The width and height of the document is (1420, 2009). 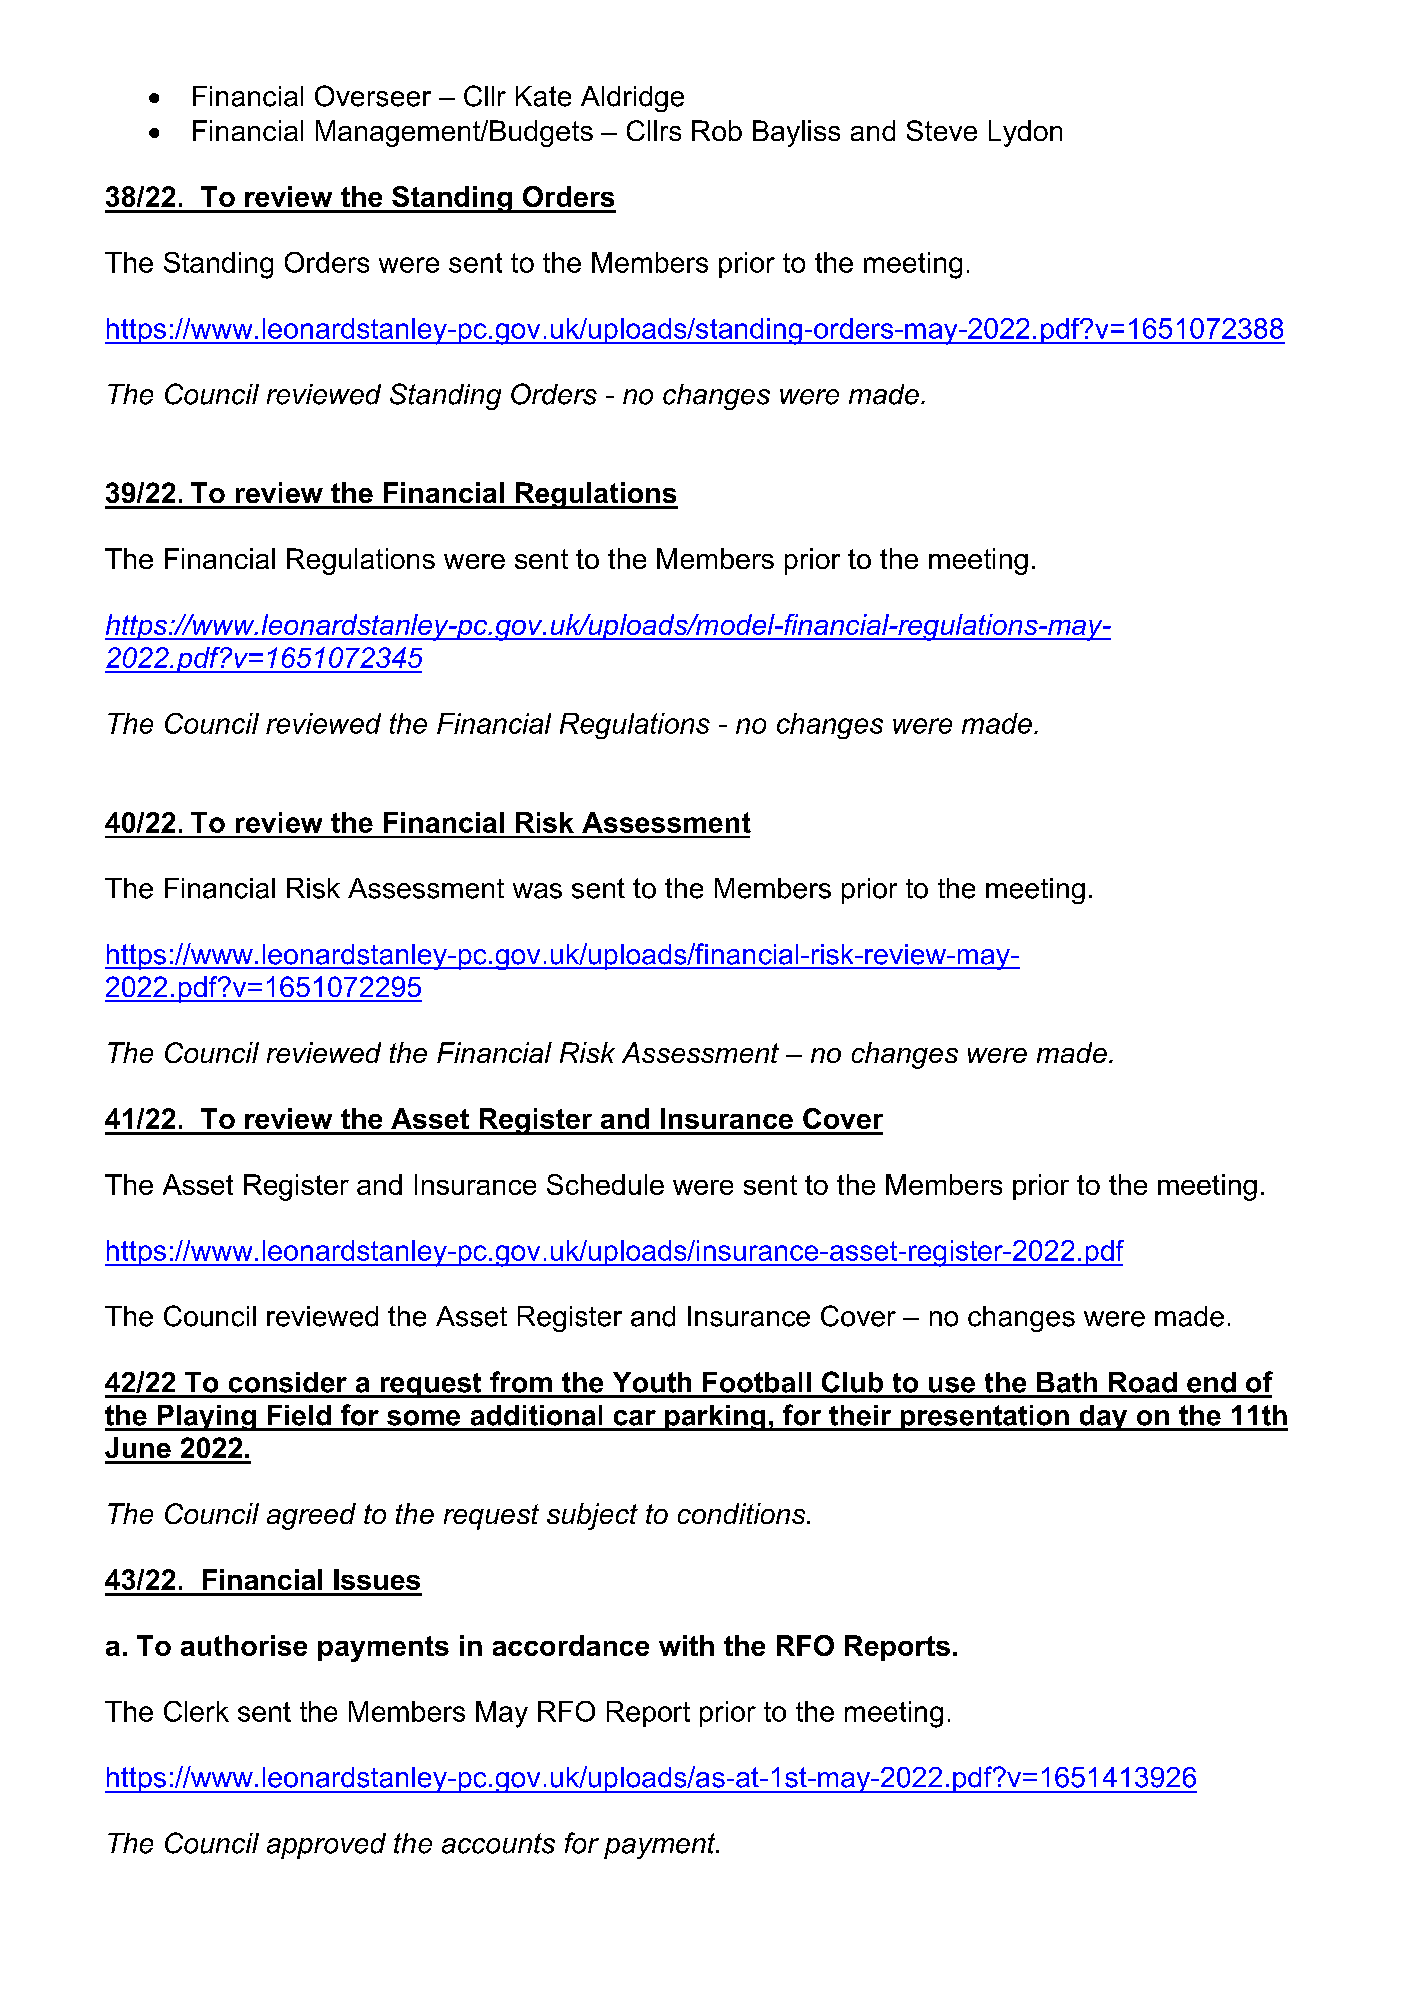 What do you see at coordinates (605, 1184) in the document?
I see `Schedule` at bounding box center [605, 1184].
